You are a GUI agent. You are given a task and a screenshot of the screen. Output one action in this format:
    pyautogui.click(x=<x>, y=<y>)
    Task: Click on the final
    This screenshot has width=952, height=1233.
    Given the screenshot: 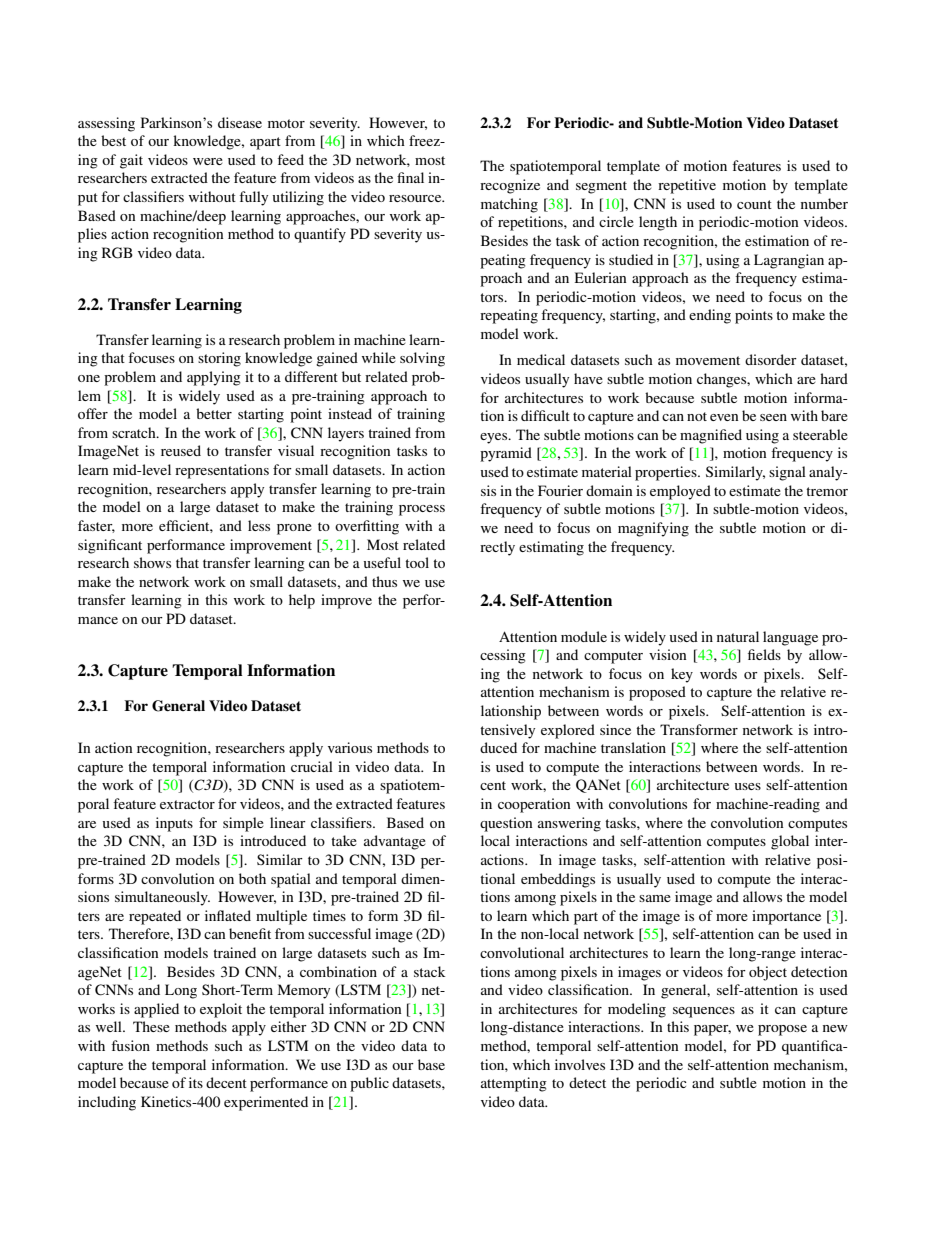 What is the action you would take?
    pyautogui.click(x=410, y=177)
